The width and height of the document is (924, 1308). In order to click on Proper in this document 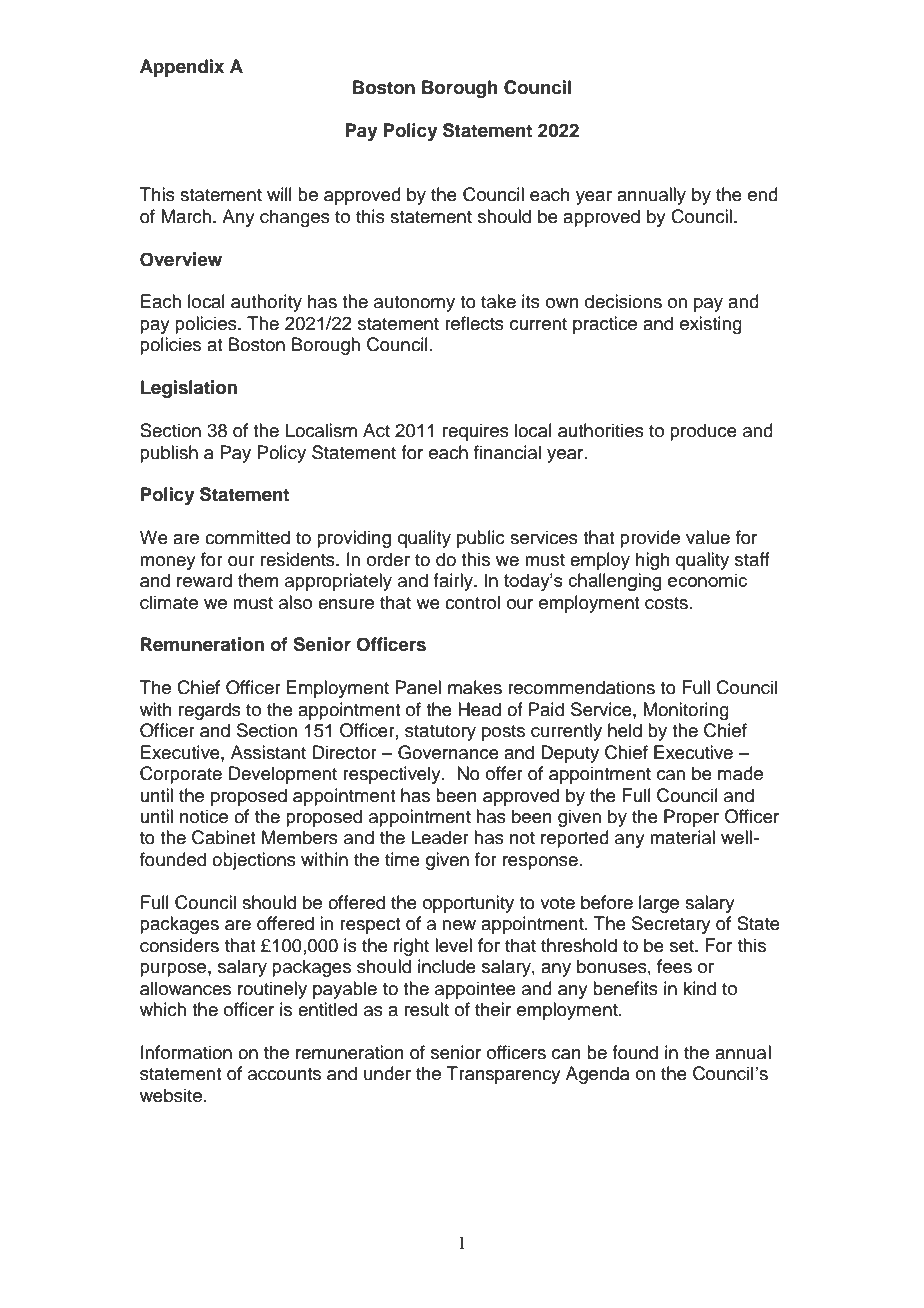, I will do `click(691, 818)`.
